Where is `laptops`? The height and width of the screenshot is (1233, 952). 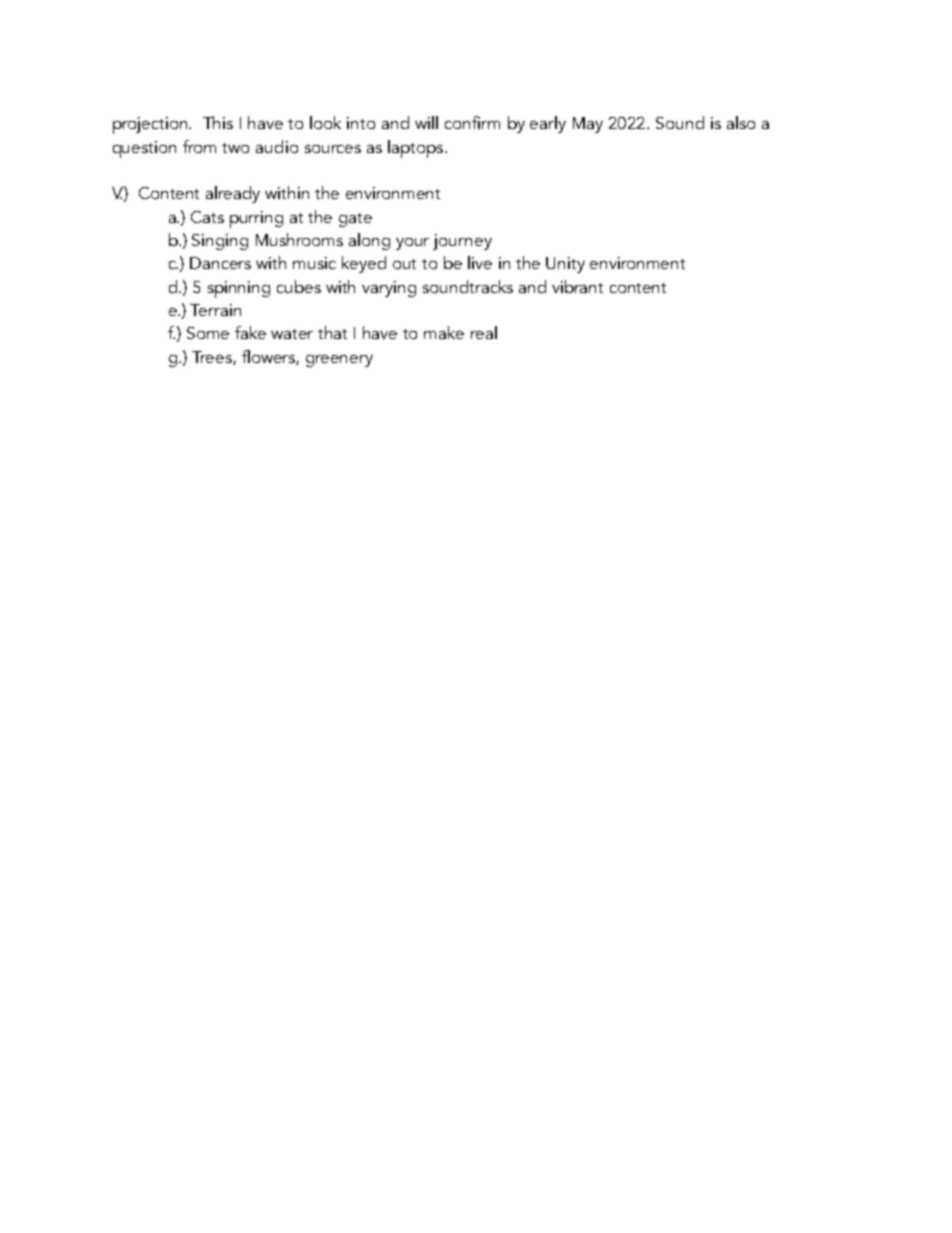 laptops is located at coordinates (417, 149).
